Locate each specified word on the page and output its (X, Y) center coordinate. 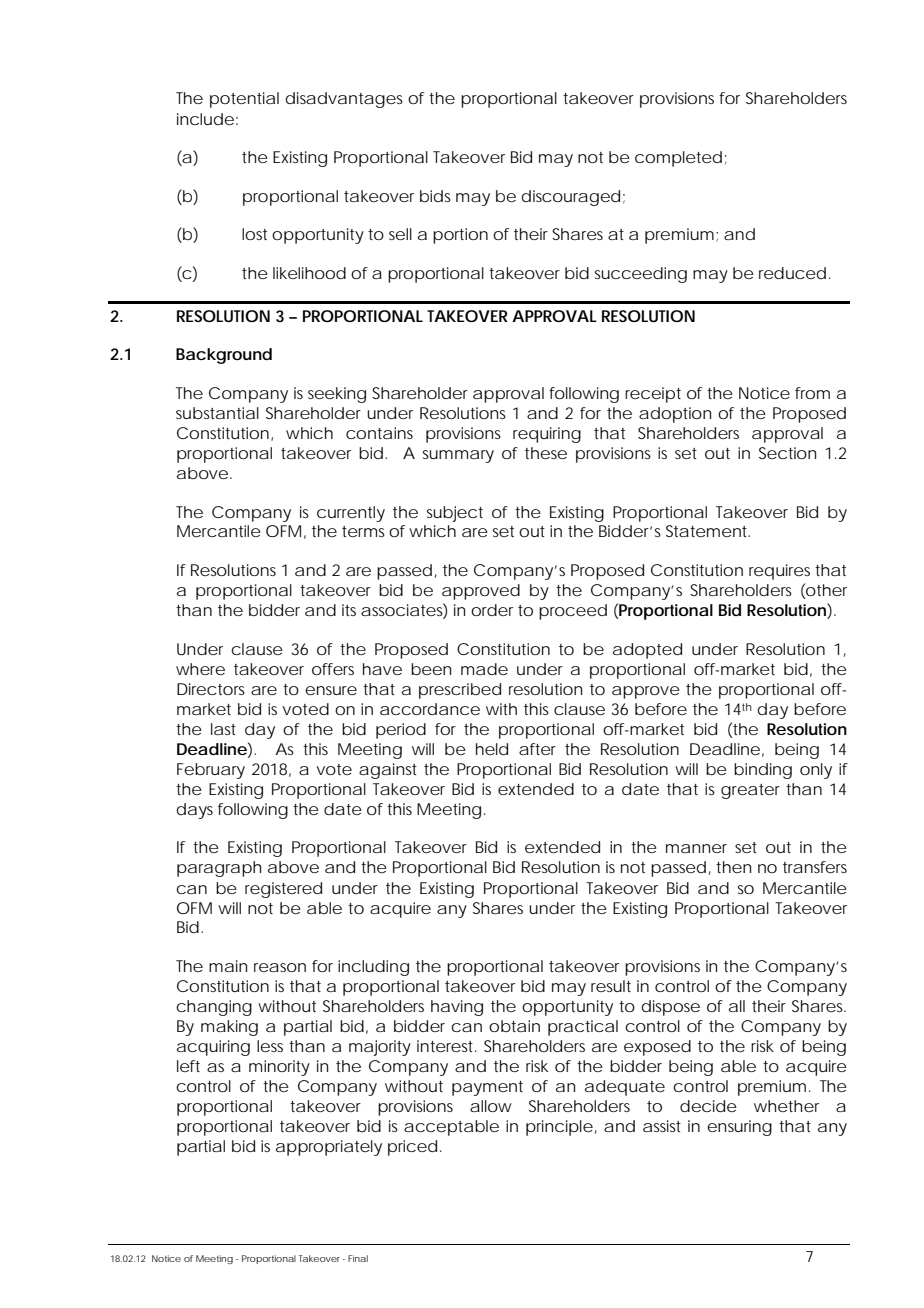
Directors (211, 689)
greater (750, 791)
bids (435, 196)
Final (358, 1258)
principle (559, 1128)
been (431, 669)
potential (244, 100)
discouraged (570, 198)
